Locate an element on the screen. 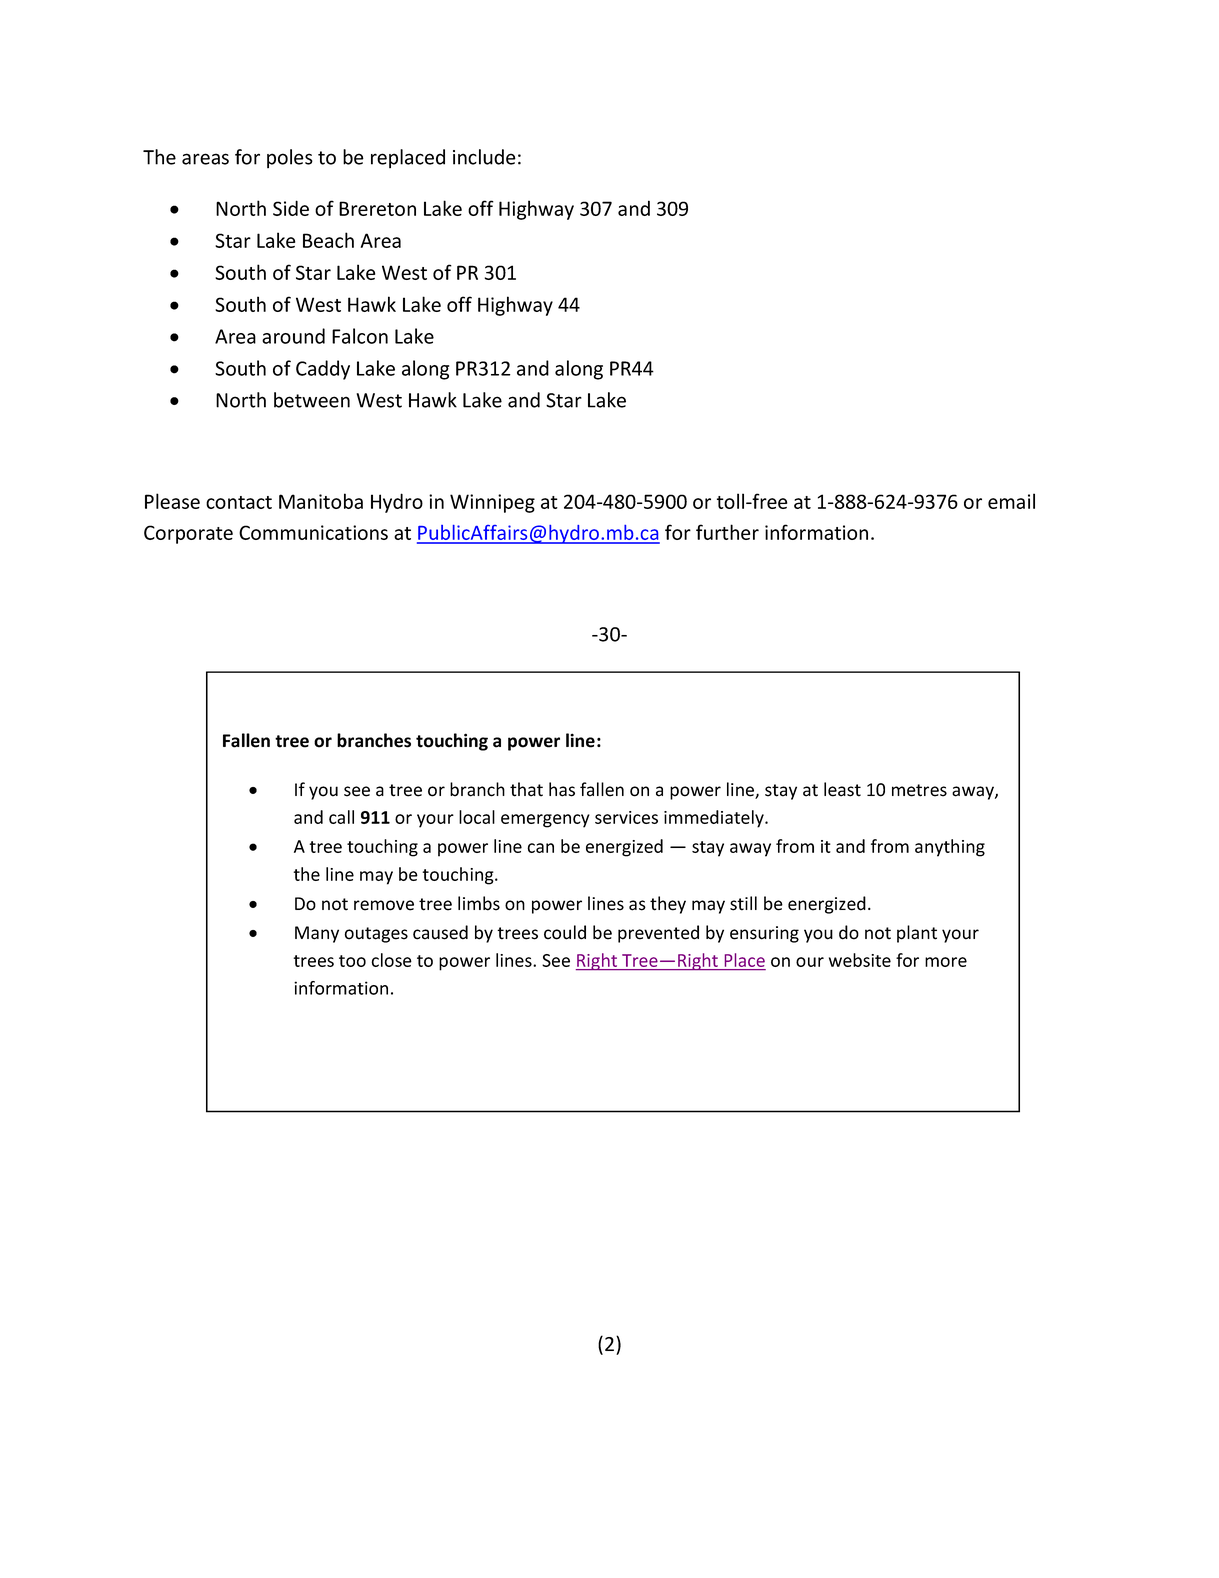  plant is located at coordinates (917, 934).
